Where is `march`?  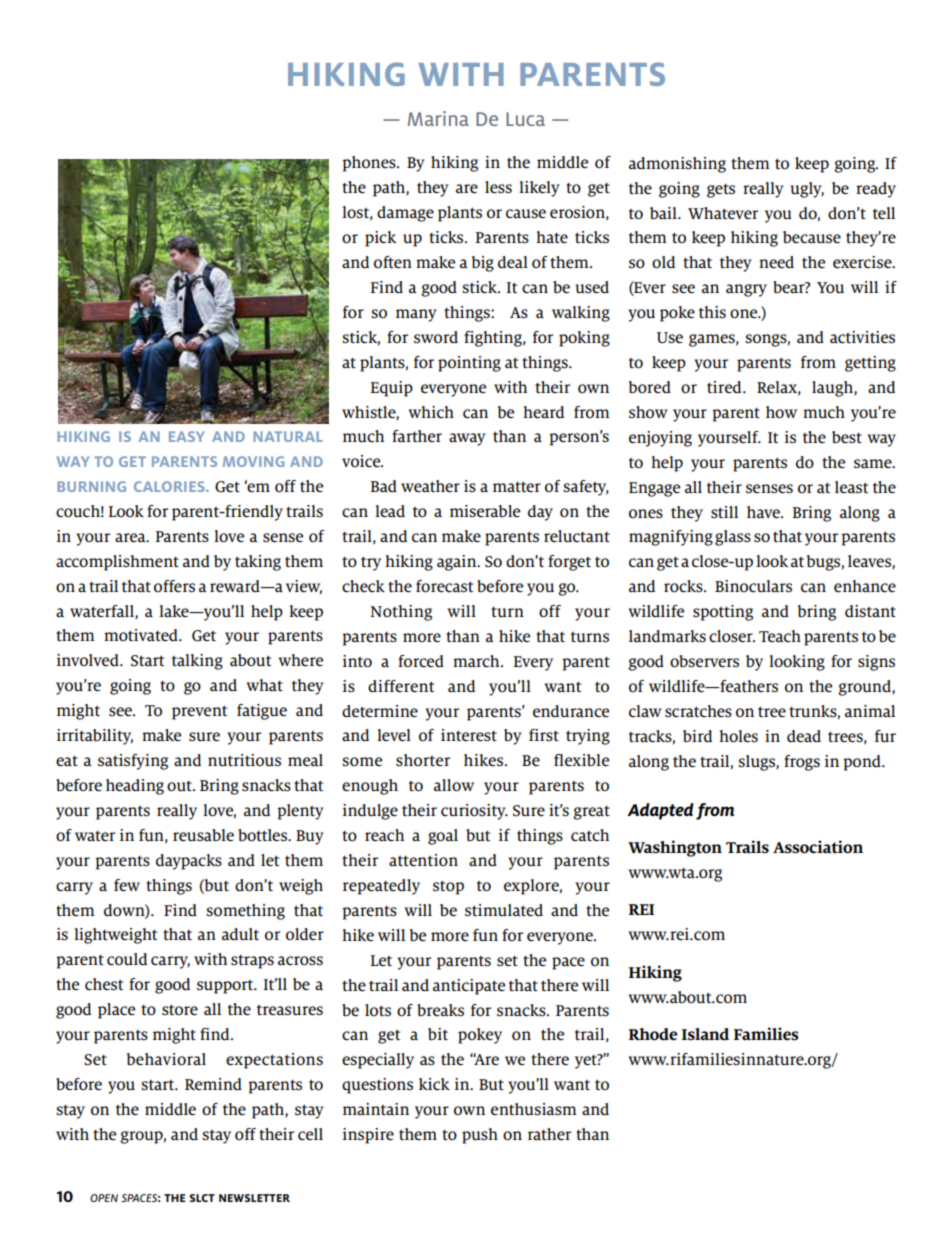
march is located at coordinates (477, 661).
